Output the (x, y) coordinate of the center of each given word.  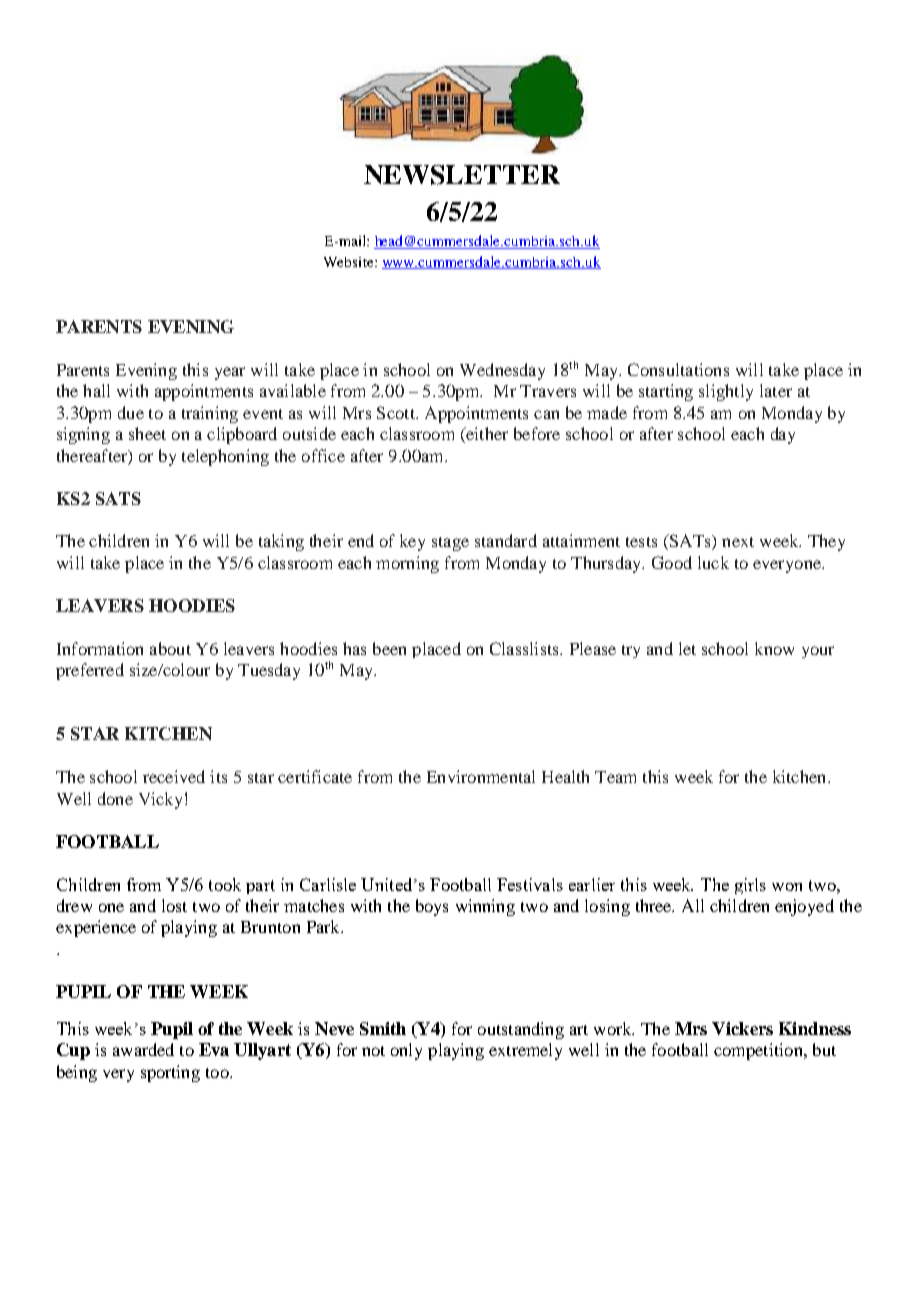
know (774, 648)
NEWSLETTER (462, 175)
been (389, 648)
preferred (90, 671)
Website (350, 262)
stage (450, 544)
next (738, 542)
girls (750, 886)
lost (174, 905)
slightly (726, 392)
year (230, 373)
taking (281, 542)
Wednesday (502, 371)
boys (432, 907)
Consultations (678, 369)
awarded (143, 1049)
